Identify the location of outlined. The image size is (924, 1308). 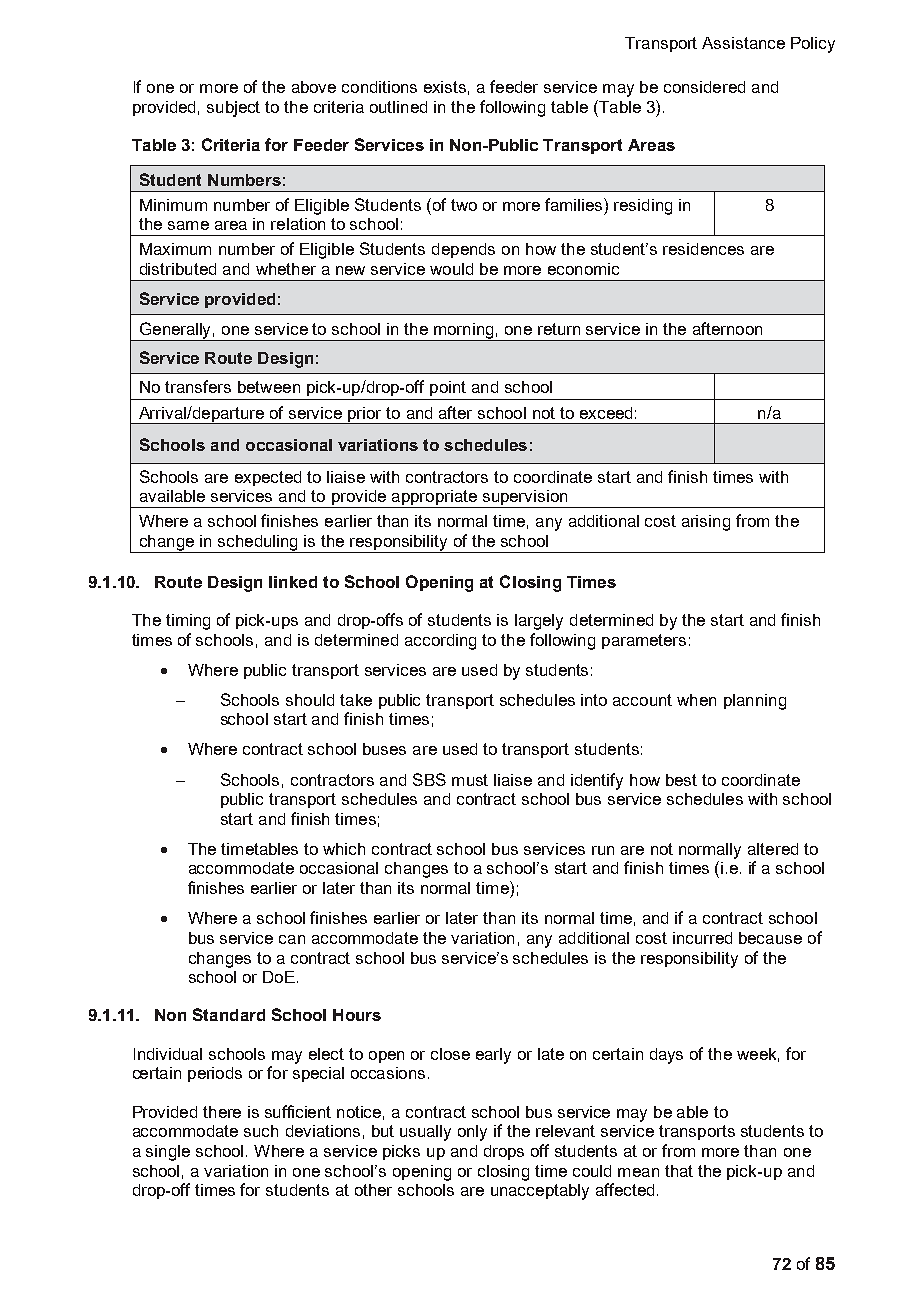
(398, 107).
